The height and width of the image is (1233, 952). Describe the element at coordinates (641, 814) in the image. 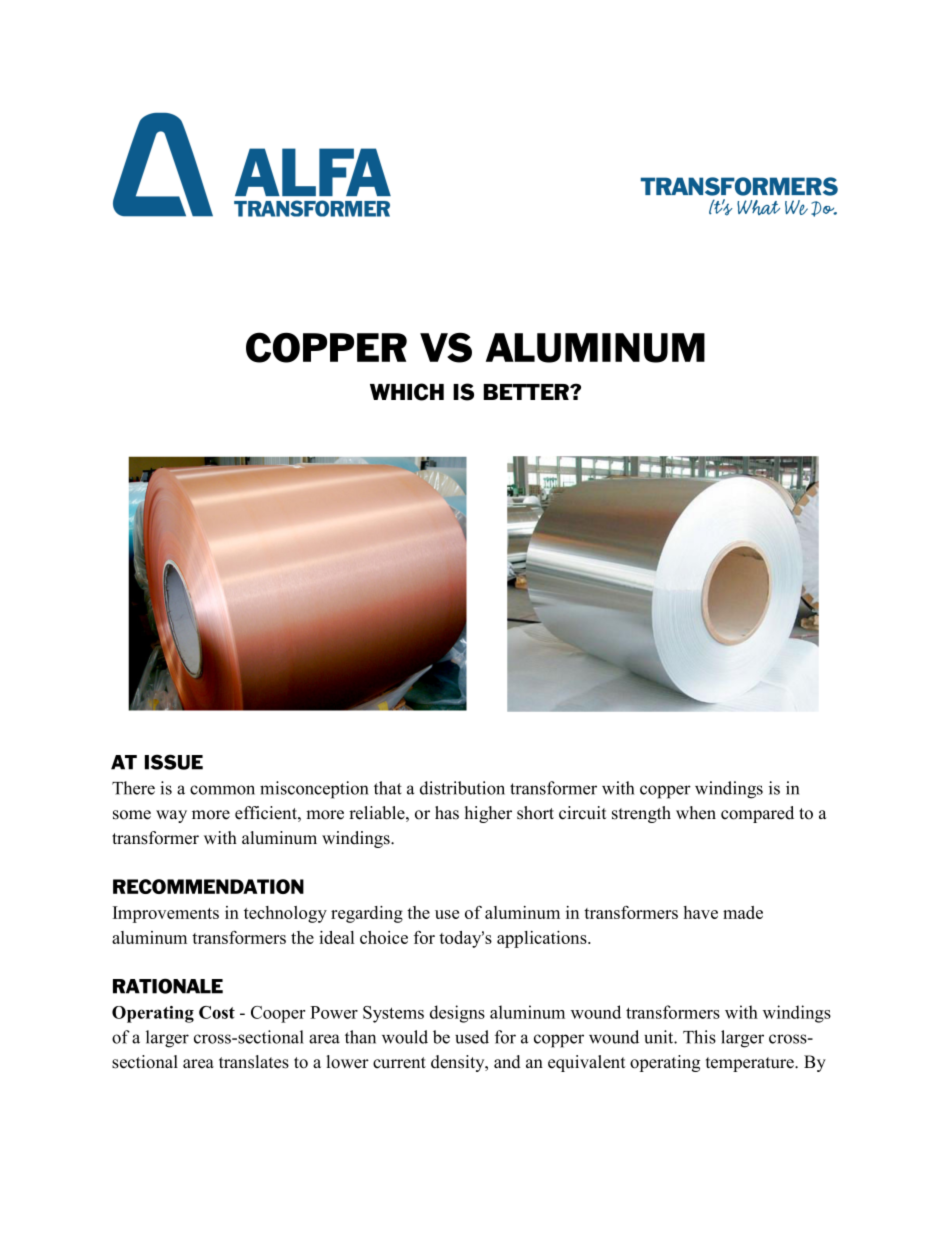

I see `strength` at that location.
